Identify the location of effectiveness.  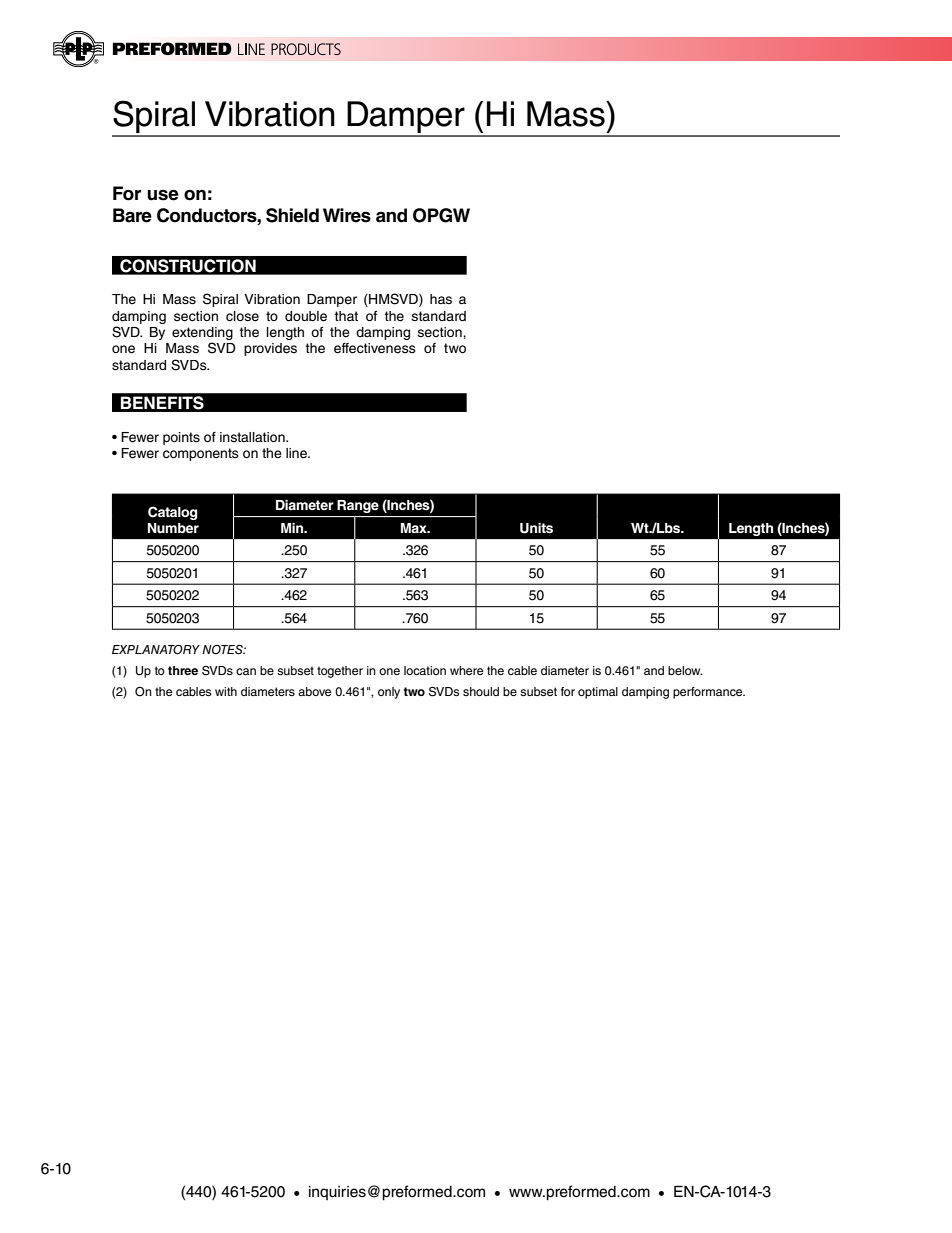
(375, 348).
